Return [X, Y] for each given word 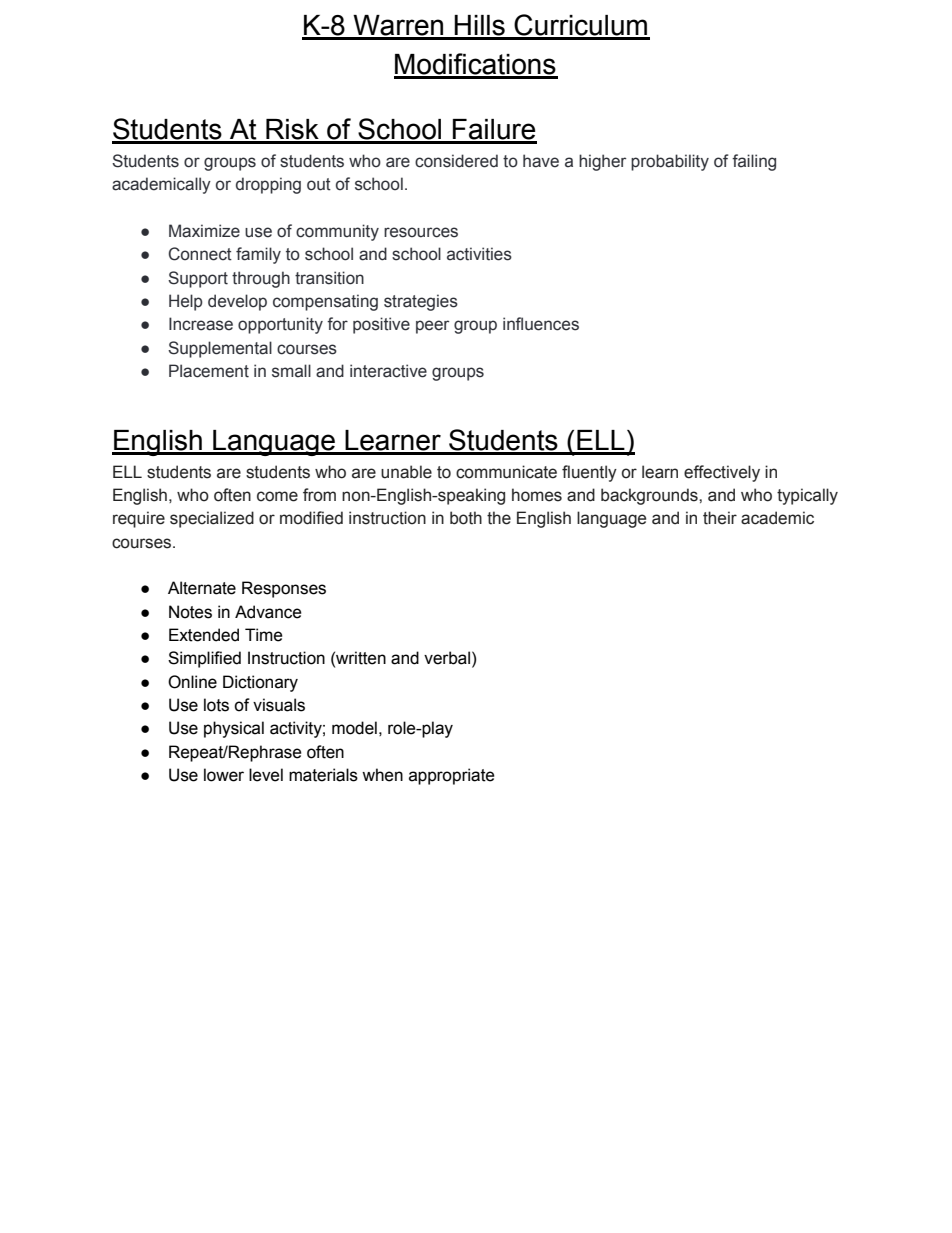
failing [754, 162]
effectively [722, 473]
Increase [201, 324]
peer [432, 327]
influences [541, 324]
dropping [268, 185]
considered [456, 161]
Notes [190, 612]
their [720, 518]
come [277, 496]
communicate [506, 472]
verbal [447, 658]
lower [224, 775]
